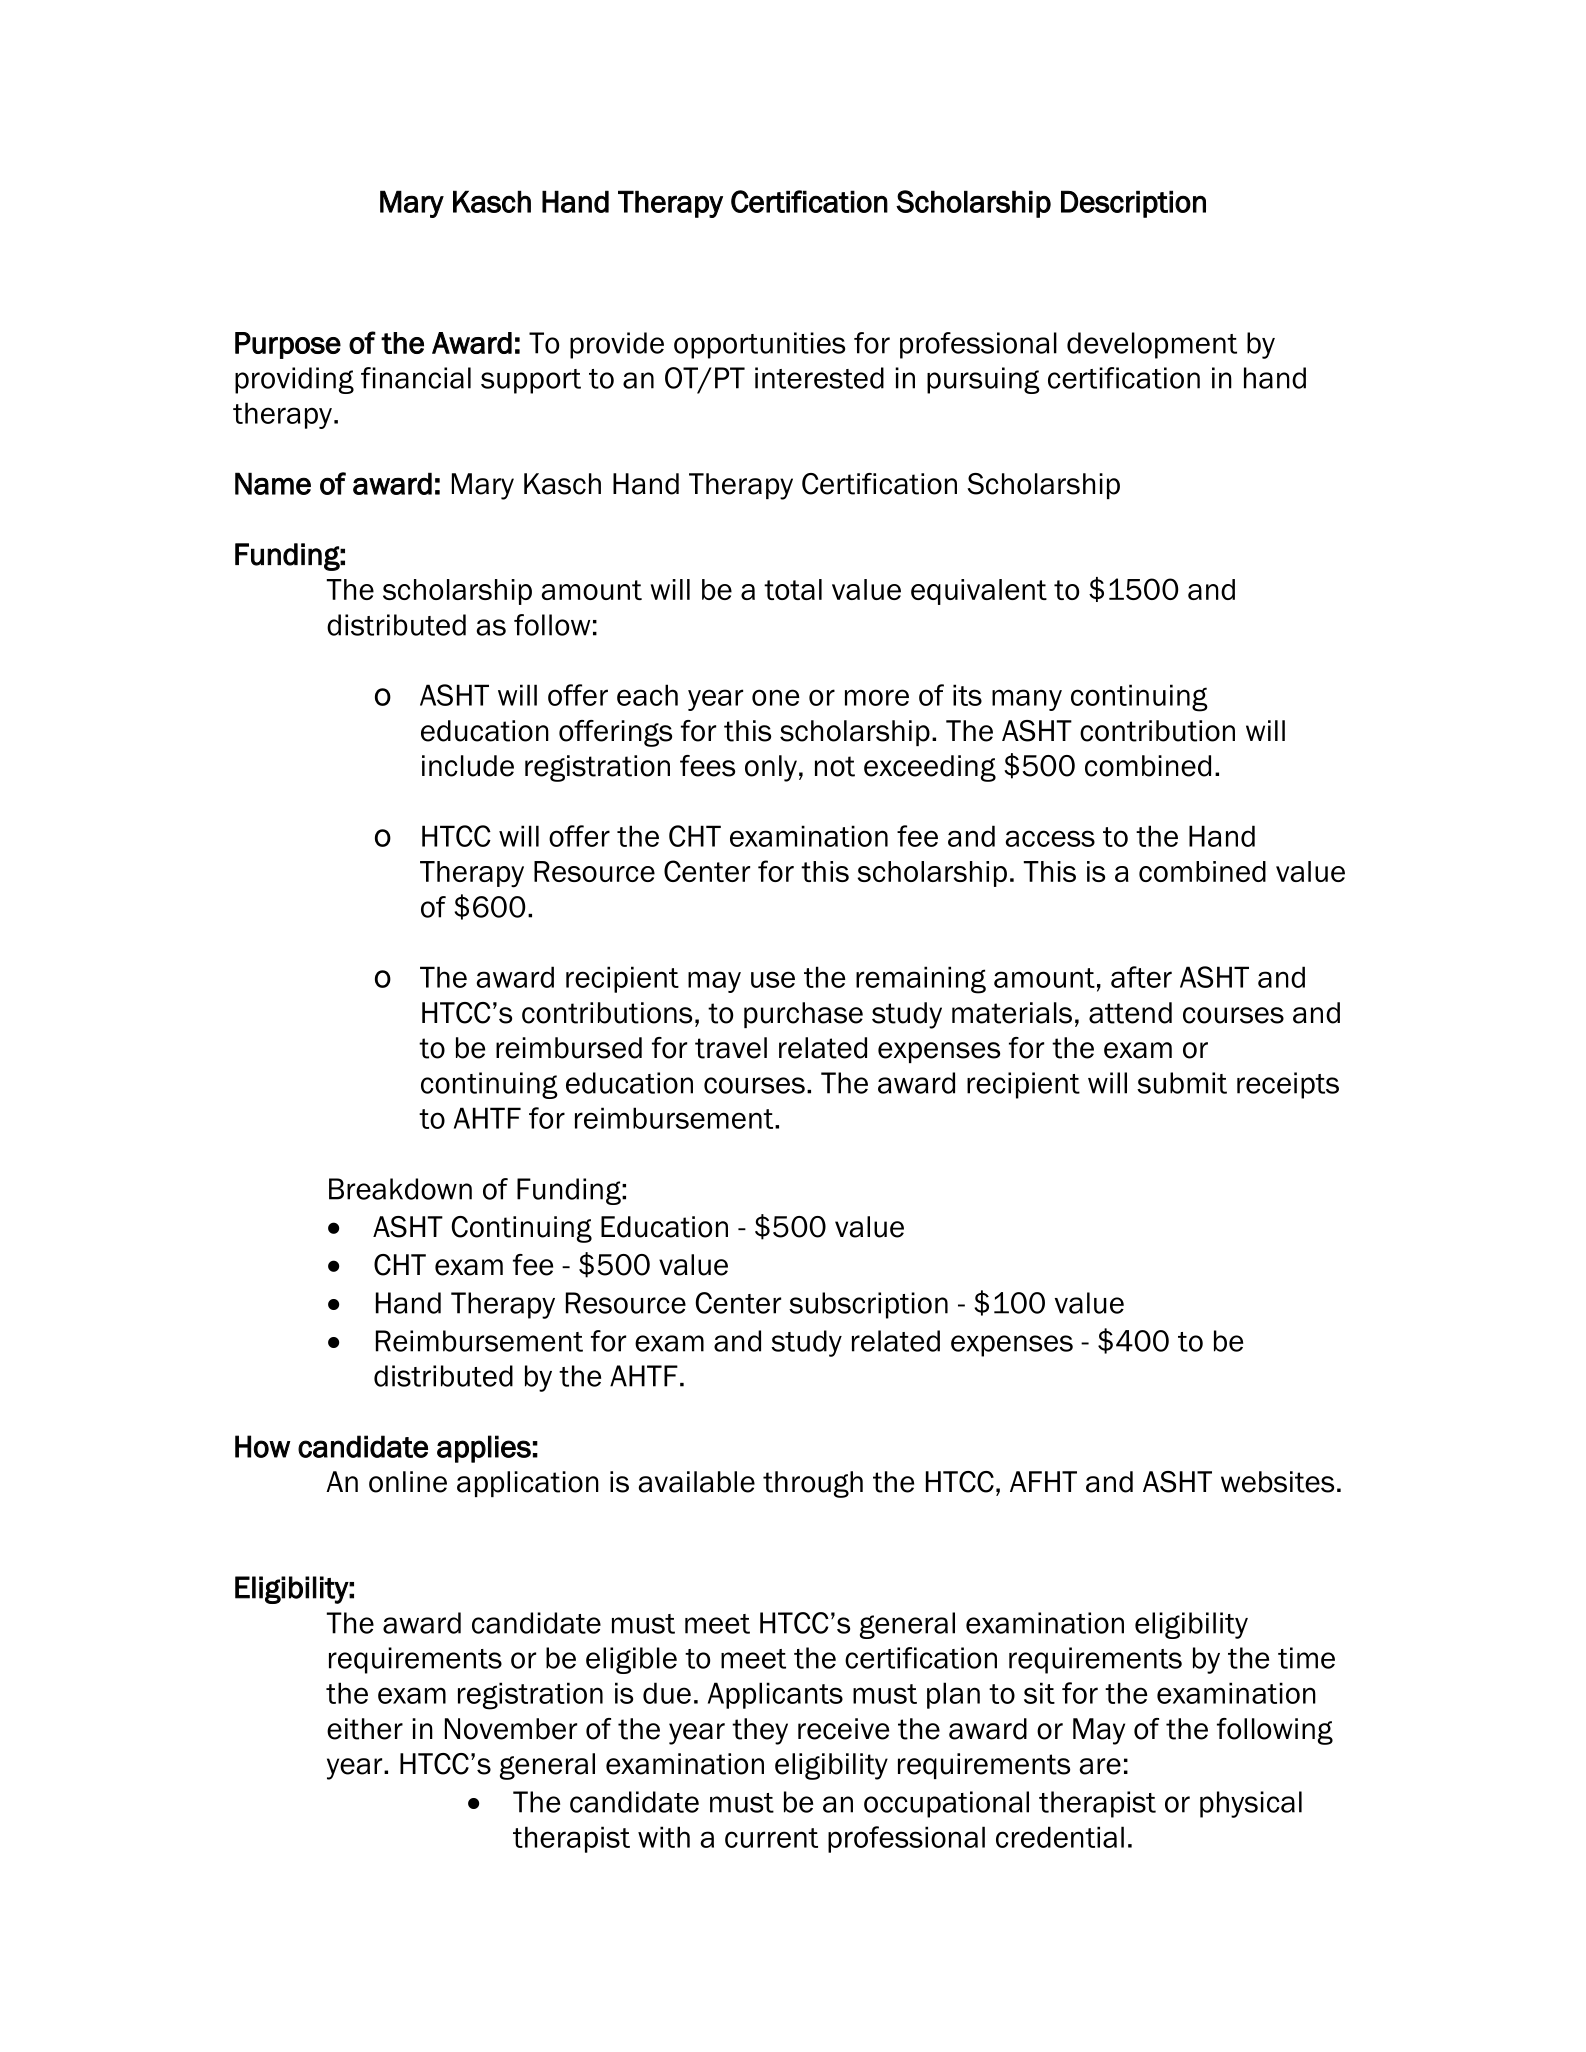 Image resolution: width=1586 pixels, height=2052 pixels. Describe the element at coordinates (771, 1838) in the screenshot. I see `current` at that location.
